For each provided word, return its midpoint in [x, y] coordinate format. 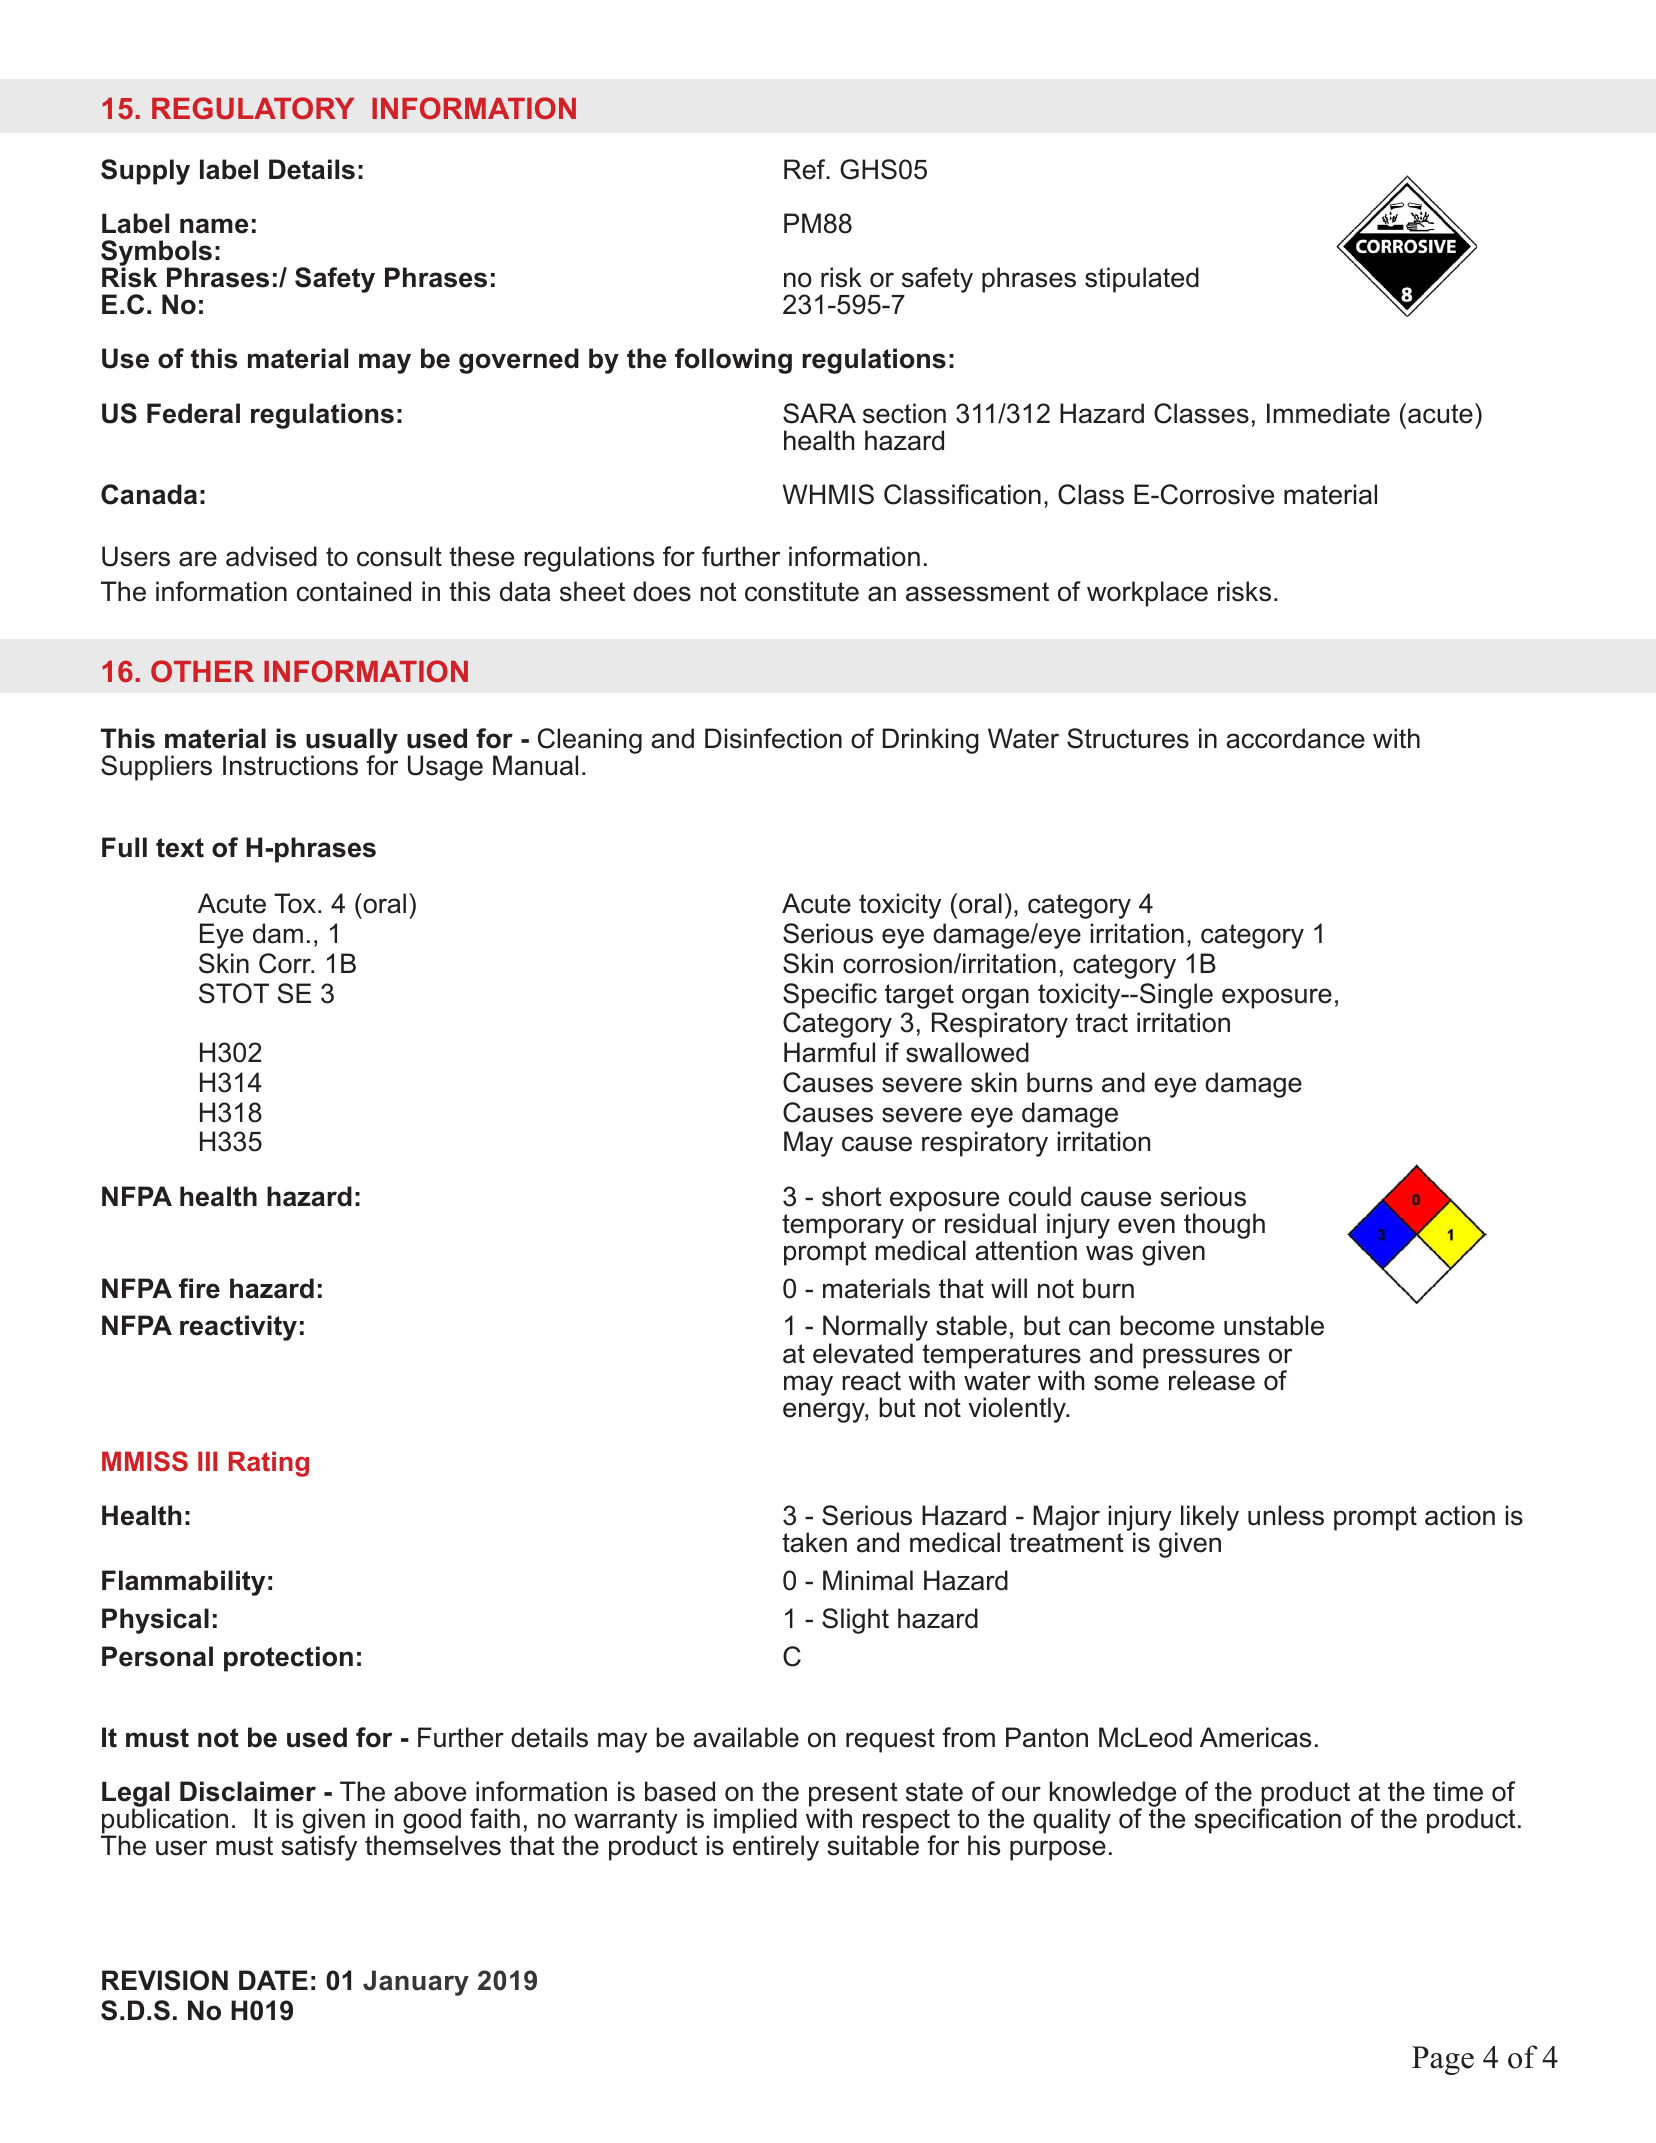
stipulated [1142, 280]
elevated [863, 1353]
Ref [806, 169]
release [1212, 1380]
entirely [776, 1847]
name [214, 226]
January [416, 1983]
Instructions [290, 765]
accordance [1295, 738]
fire [199, 1288]
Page [1443, 2060]
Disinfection [773, 738]
